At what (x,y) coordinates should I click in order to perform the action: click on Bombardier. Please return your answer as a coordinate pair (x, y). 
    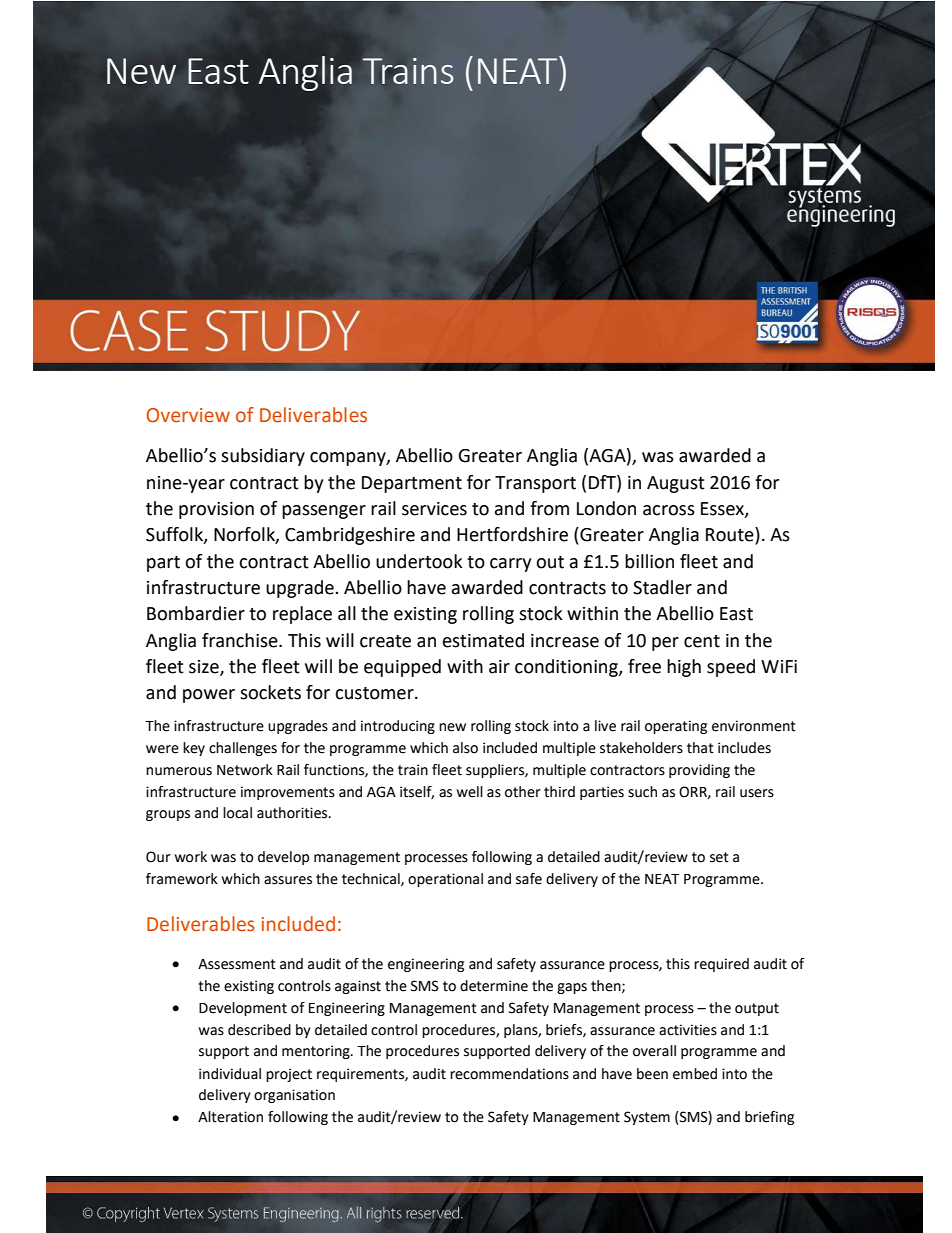
    Looking at the image, I should click on (196, 613).
